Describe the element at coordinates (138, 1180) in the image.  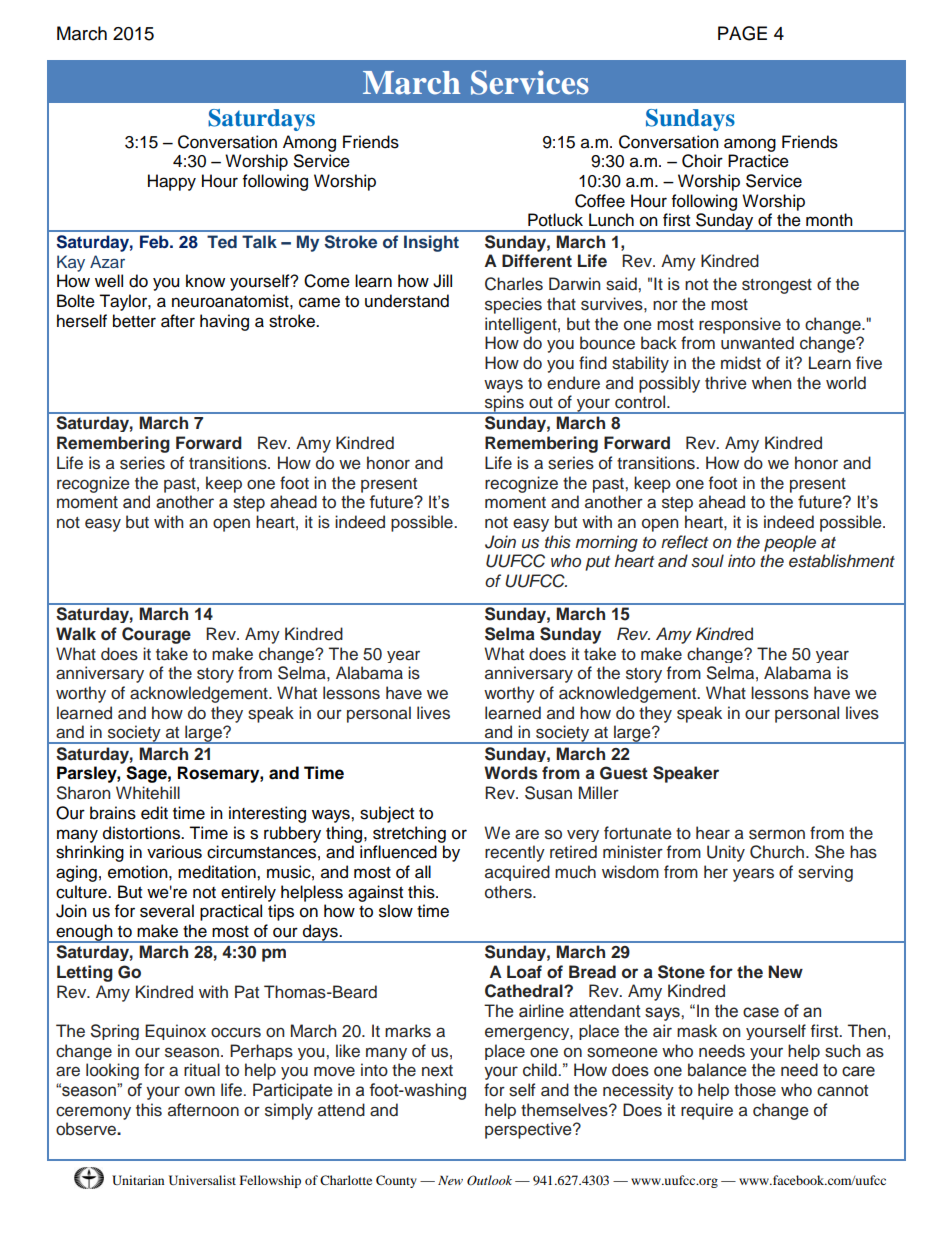
I see `Unitarian` at that location.
